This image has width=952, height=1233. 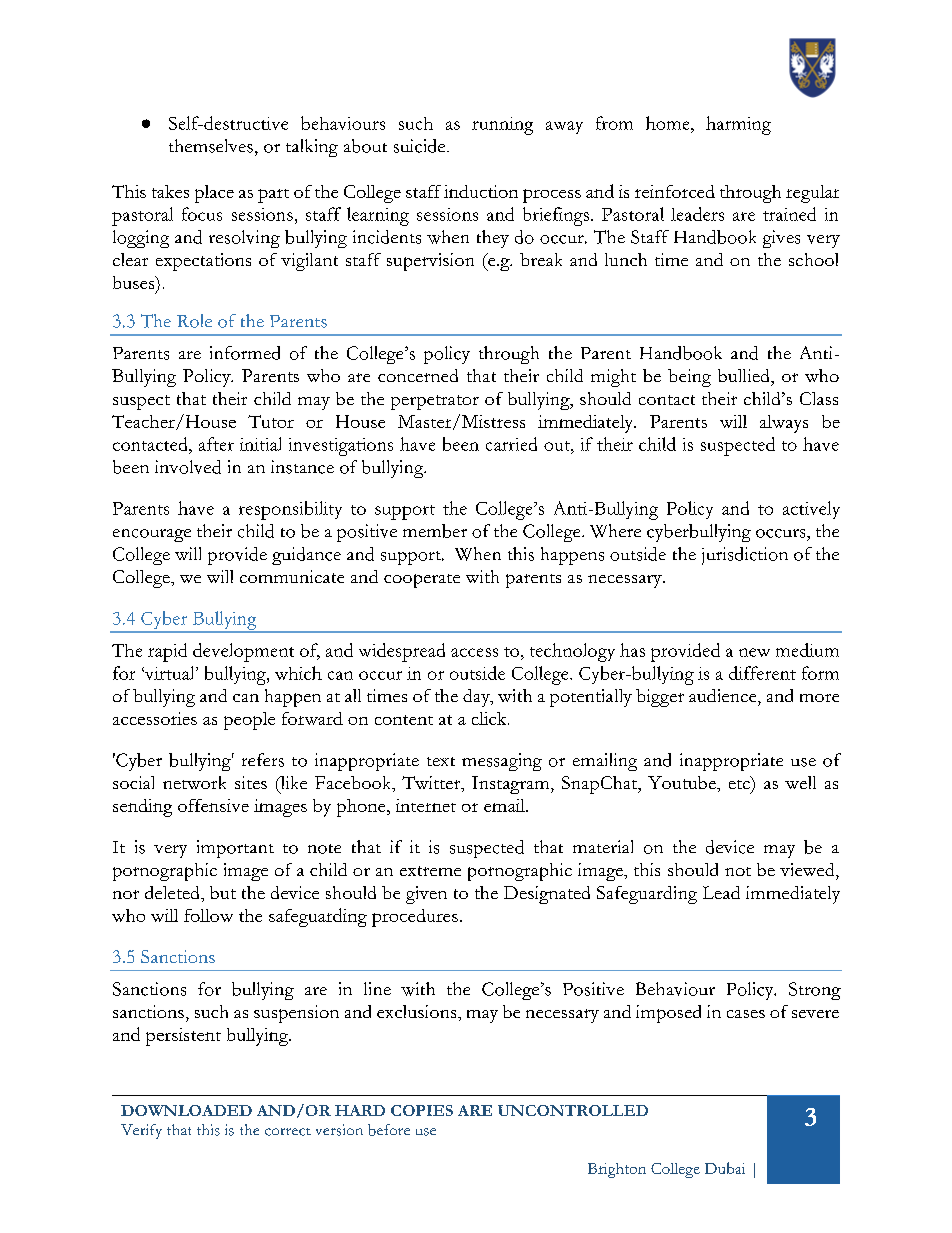 What do you see at coordinates (186, 1110) in the image?
I see `DOWNLOADED` at bounding box center [186, 1110].
